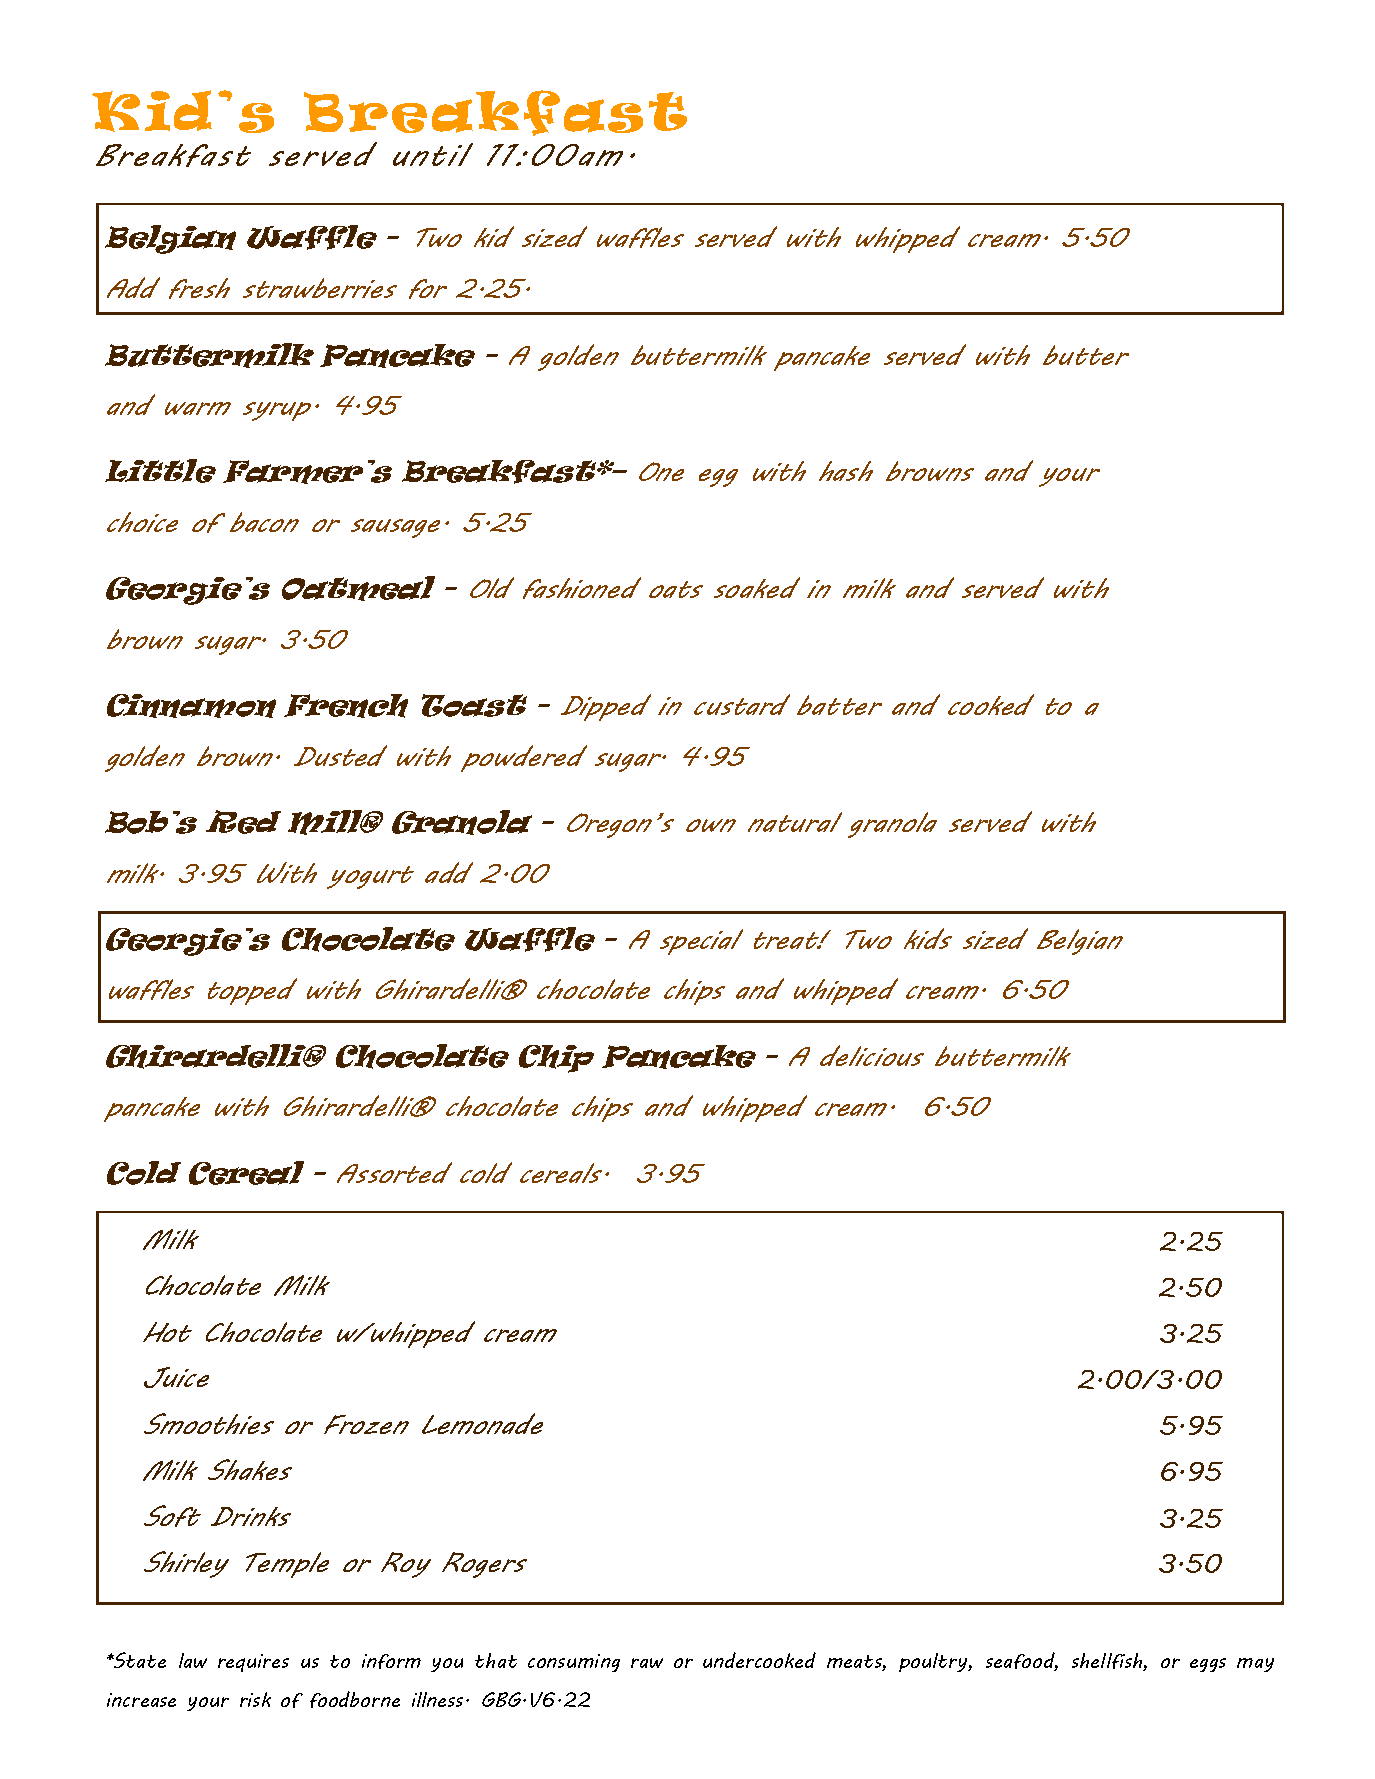 Image resolution: width=1375 pixels, height=1779 pixels. Describe the element at coordinates (193, 1660) in the screenshot. I see `law` at that location.
